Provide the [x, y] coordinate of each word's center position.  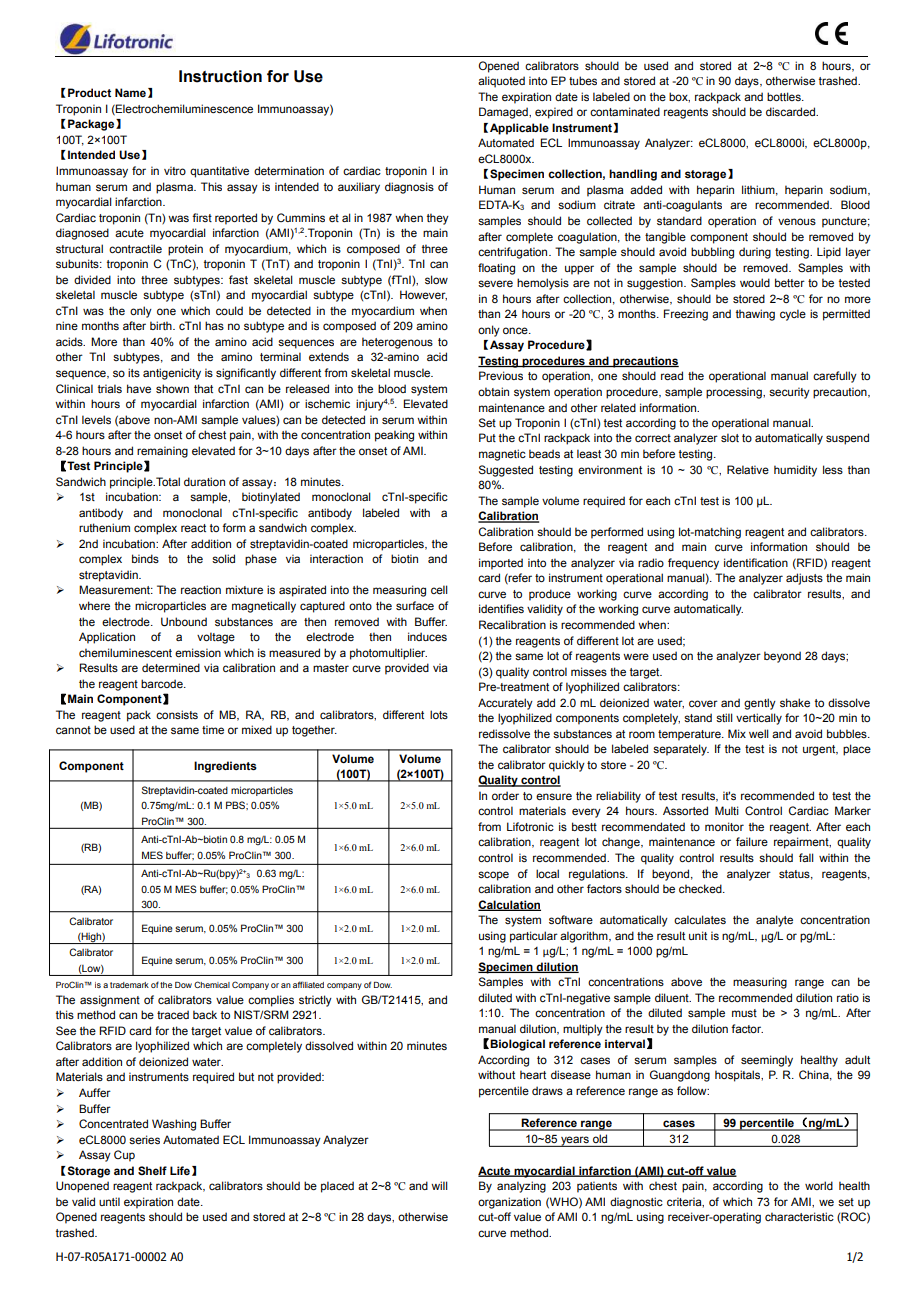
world [819, 1185]
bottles [785, 96]
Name [130, 92]
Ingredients [225, 767]
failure [752, 841]
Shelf [152, 1170]
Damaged [504, 113]
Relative [748, 469]
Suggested [506, 471]
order [505, 795]
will [439, 1185]
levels [96, 419]
